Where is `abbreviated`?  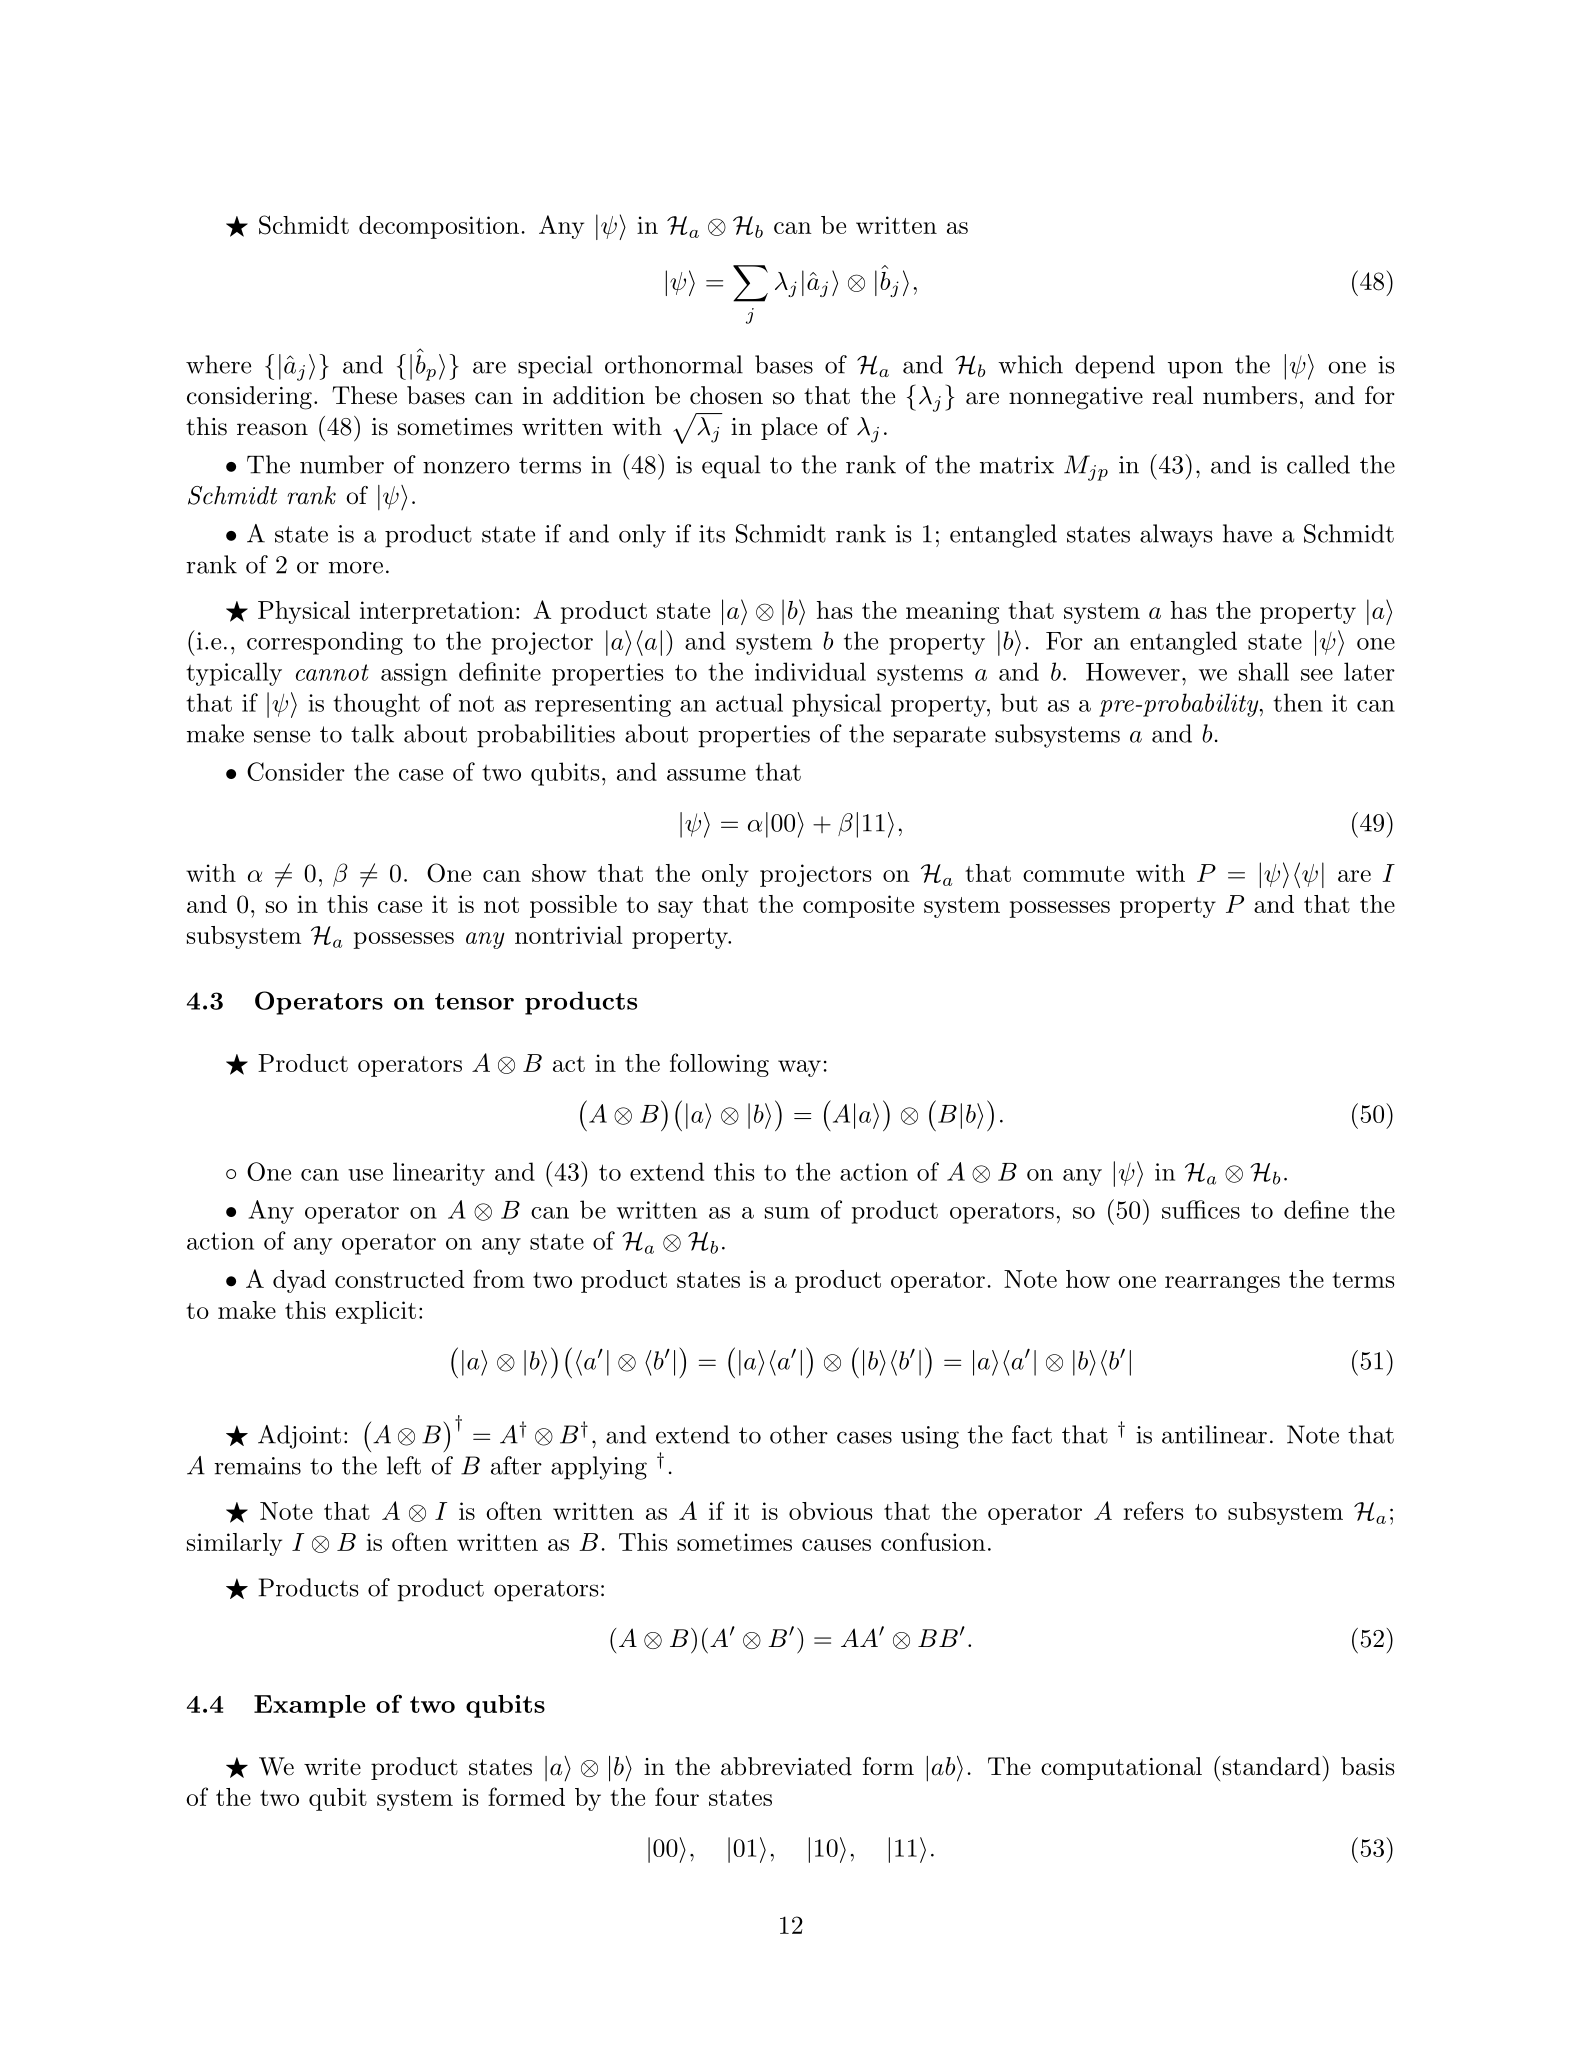 abbreviated is located at coordinates (786, 1766).
